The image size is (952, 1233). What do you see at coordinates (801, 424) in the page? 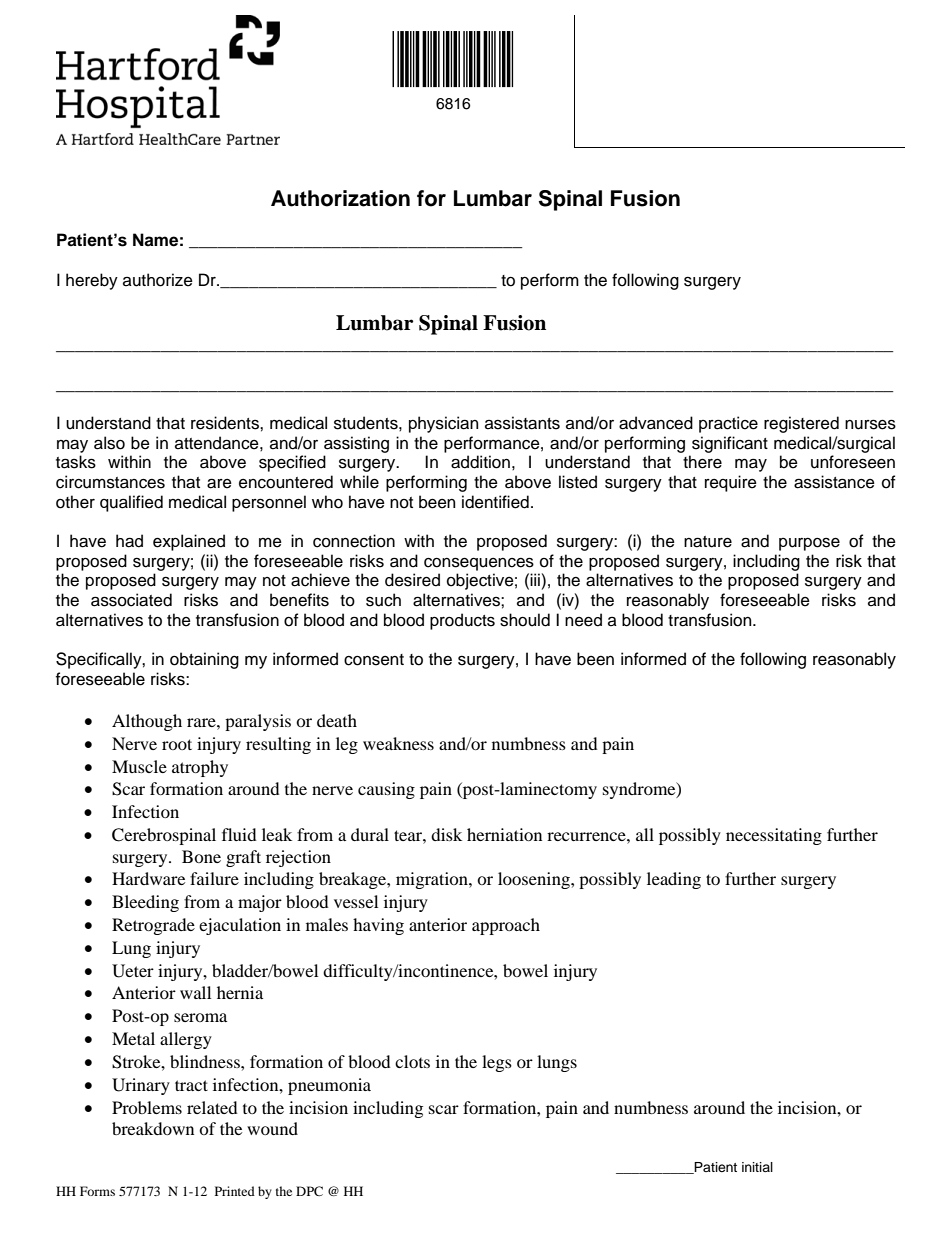
I see `registered` at bounding box center [801, 424].
